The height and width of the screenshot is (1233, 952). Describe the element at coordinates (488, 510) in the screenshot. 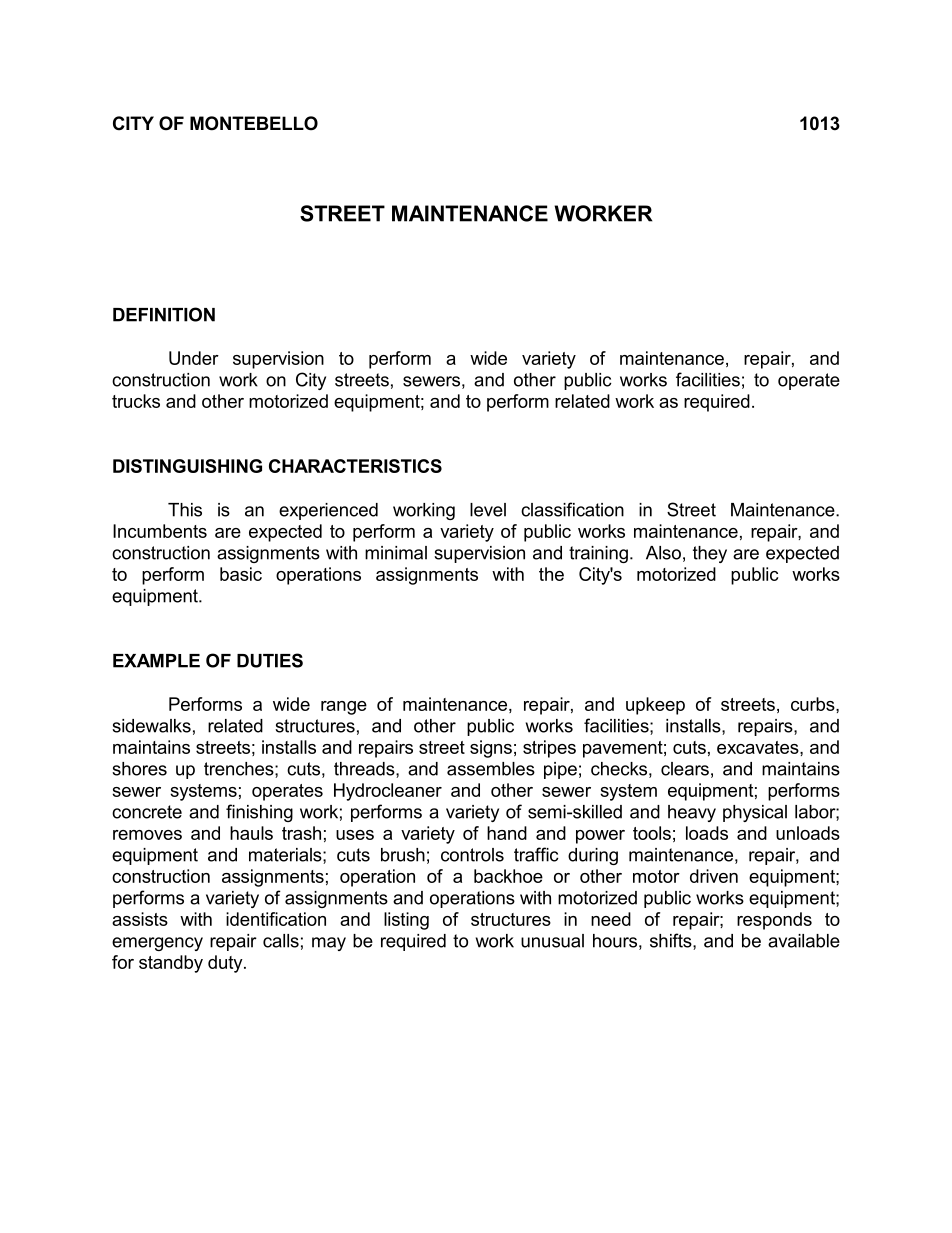

I see `level` at that location.
